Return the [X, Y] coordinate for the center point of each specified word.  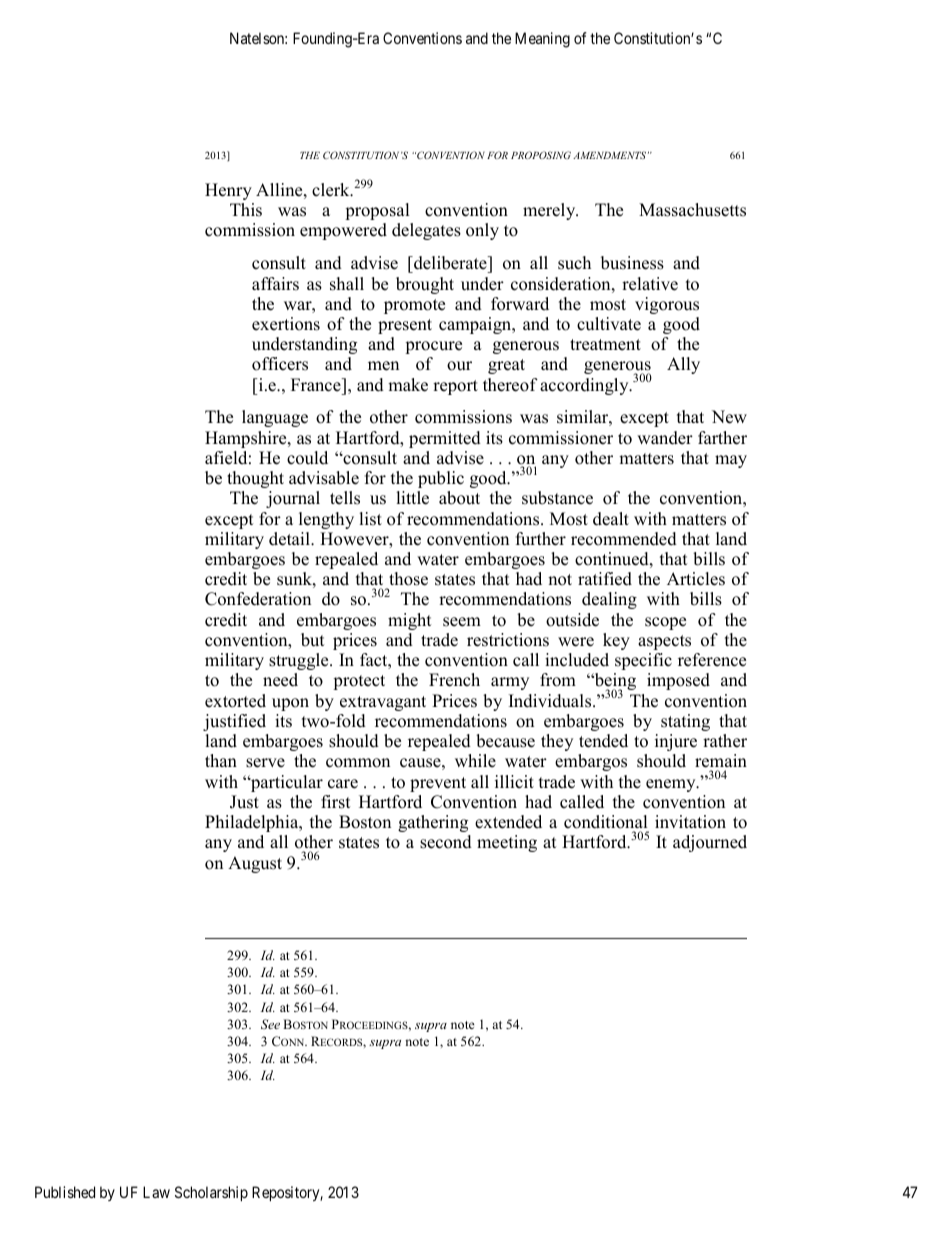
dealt [611, 519]
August [255, 864]
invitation [690, 822]
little [412, 498]
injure [676, 742]
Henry [228, 191]
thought [255, 479]
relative [650, 284]
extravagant [383, 703]
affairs [275, 284]
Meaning [542, 40]
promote [414, 306]
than [221, 760]
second [446, 842]
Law [156, 1192]
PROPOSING [541, 155]
